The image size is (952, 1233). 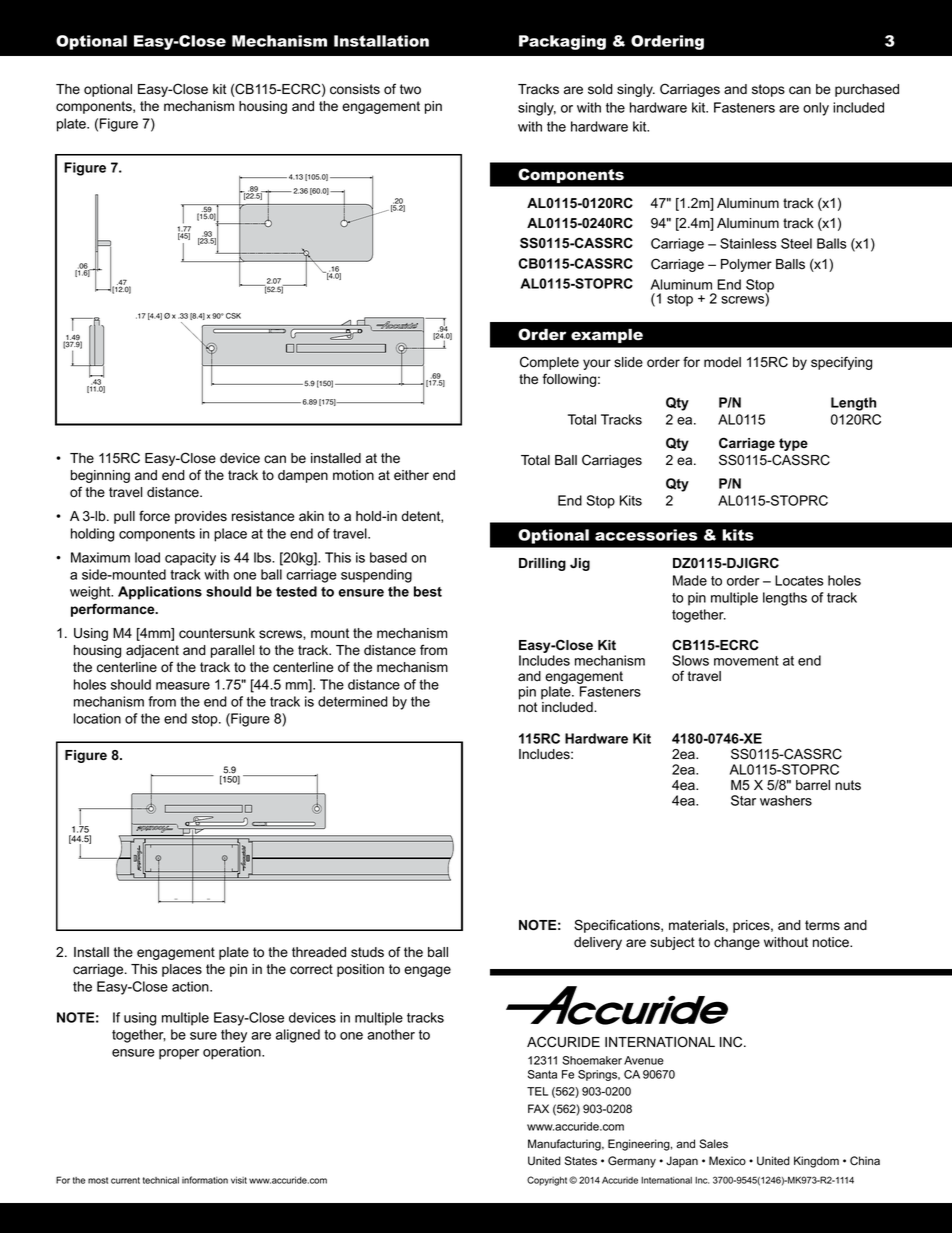 What do you see at coordinates (428, 591) in the screenshot?
I see `best` at bounding box center [428, 591].
